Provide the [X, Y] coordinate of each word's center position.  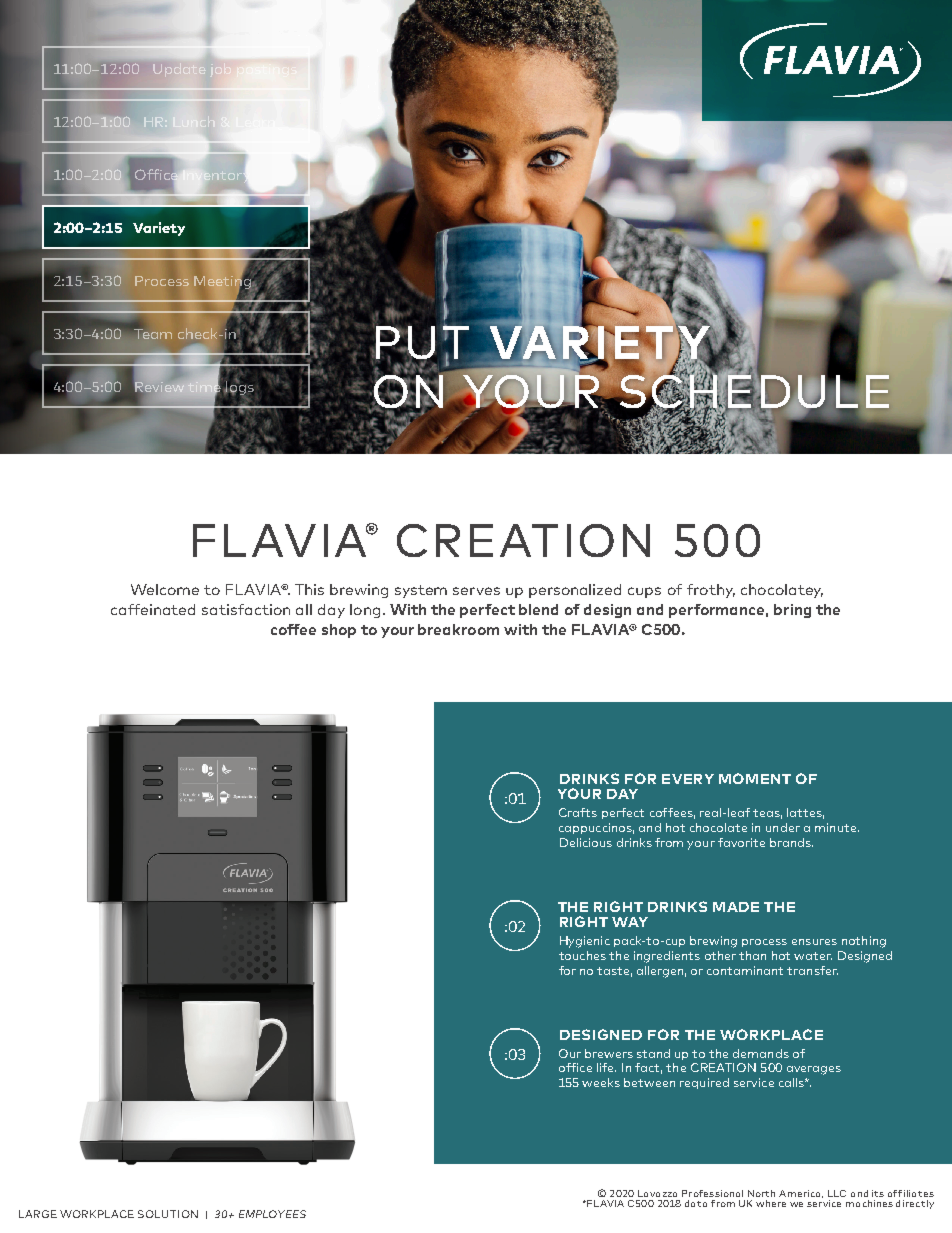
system [421, 591]
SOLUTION [168, 1214]
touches [582, 955]
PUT [421, 343]
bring [792, 611]
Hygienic [585, 942]
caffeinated [153, 609]
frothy [711, 591]
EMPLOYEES [272, 1214]
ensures [814, 942]
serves [476, 591]
